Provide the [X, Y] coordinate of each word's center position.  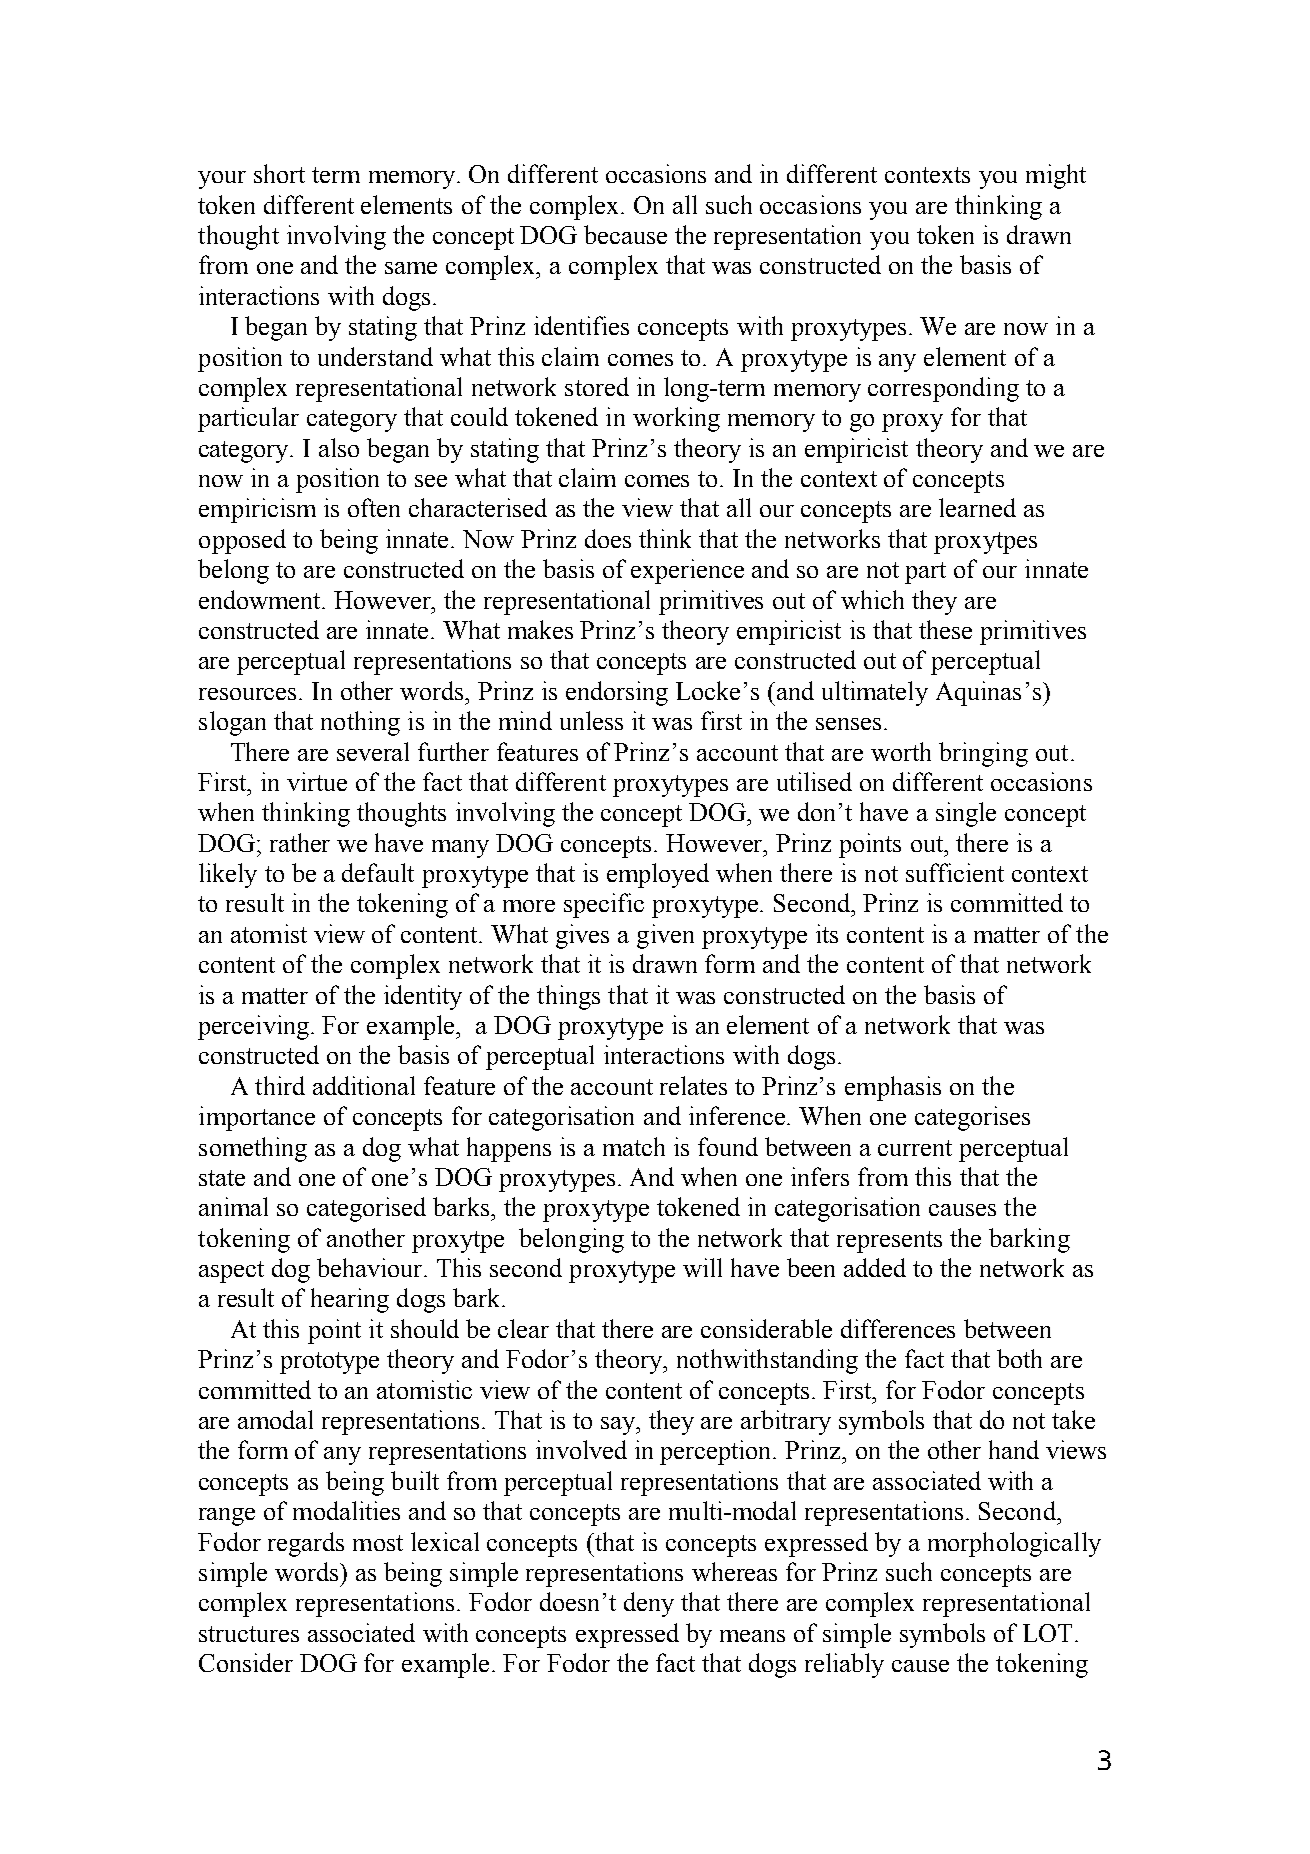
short [279, 173]
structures [249, 1634]
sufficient [955, 872]
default [378, 872]
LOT [1047, 1633]
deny [649, 1604]
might [1056, 176]
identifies [581, 325]
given [665, 936]
